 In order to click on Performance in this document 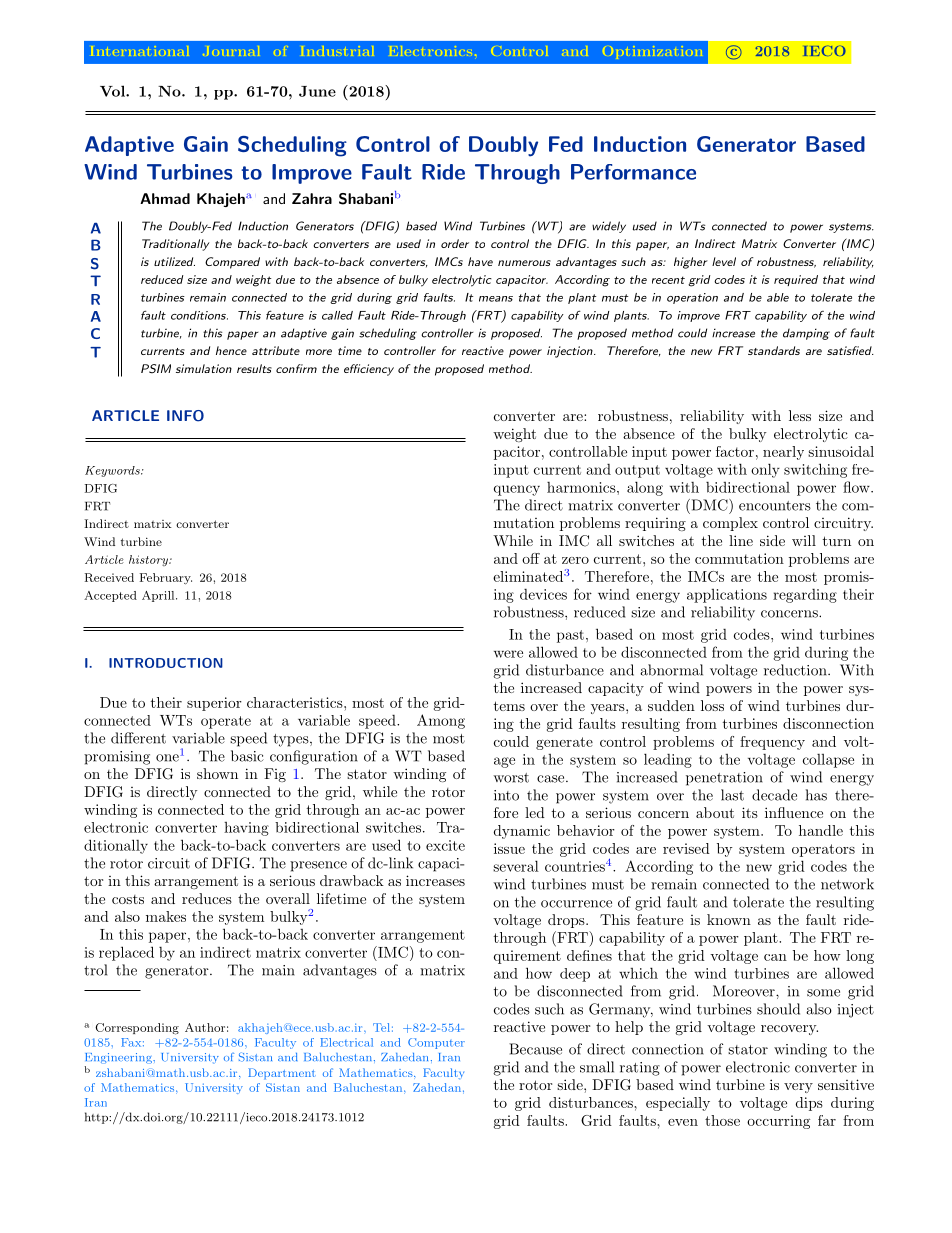, I will do `click(633, 172)`.
